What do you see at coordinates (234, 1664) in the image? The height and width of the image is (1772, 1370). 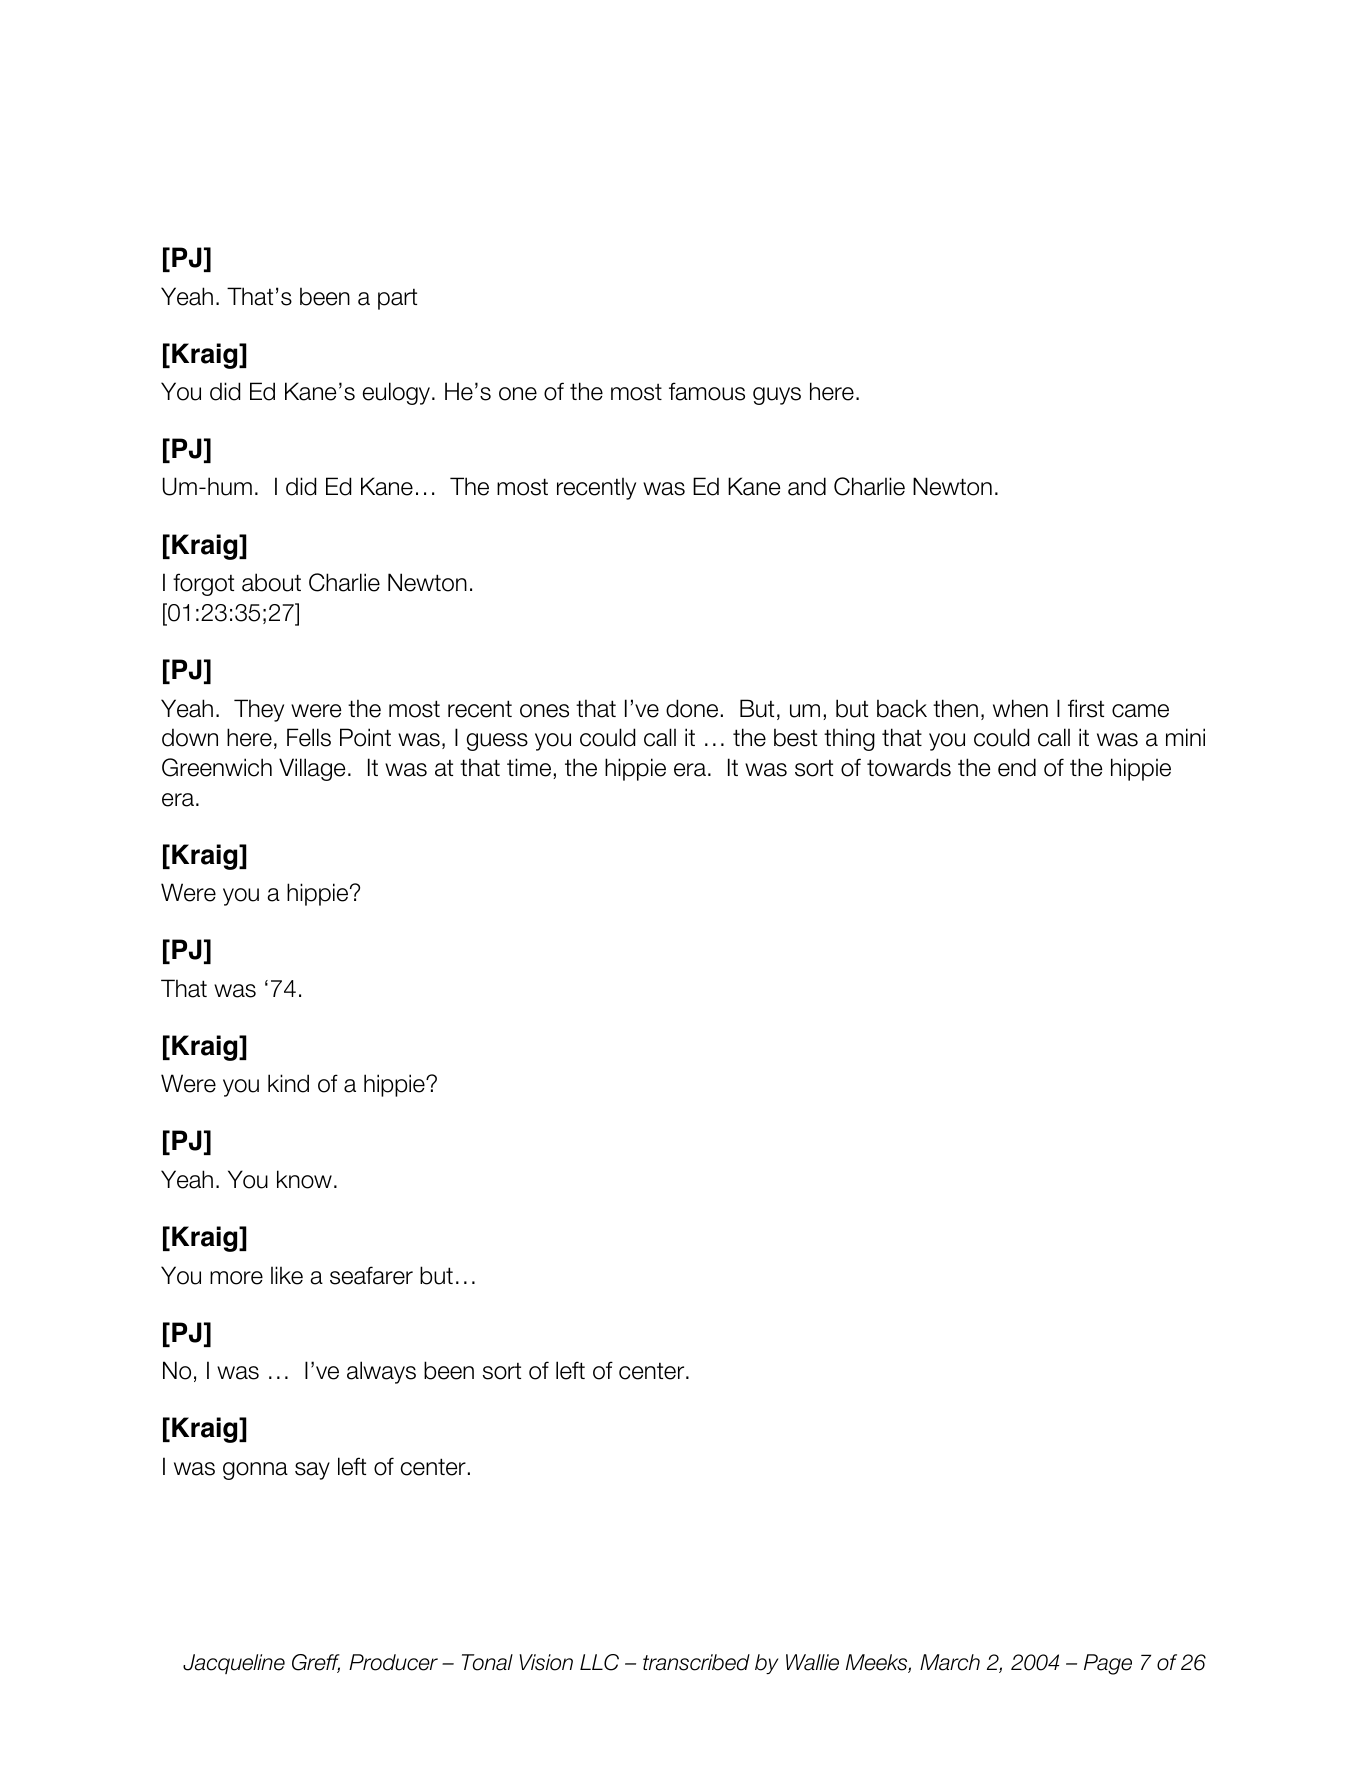 I see `Jacqueline` at bounding box center [234, 1664].
